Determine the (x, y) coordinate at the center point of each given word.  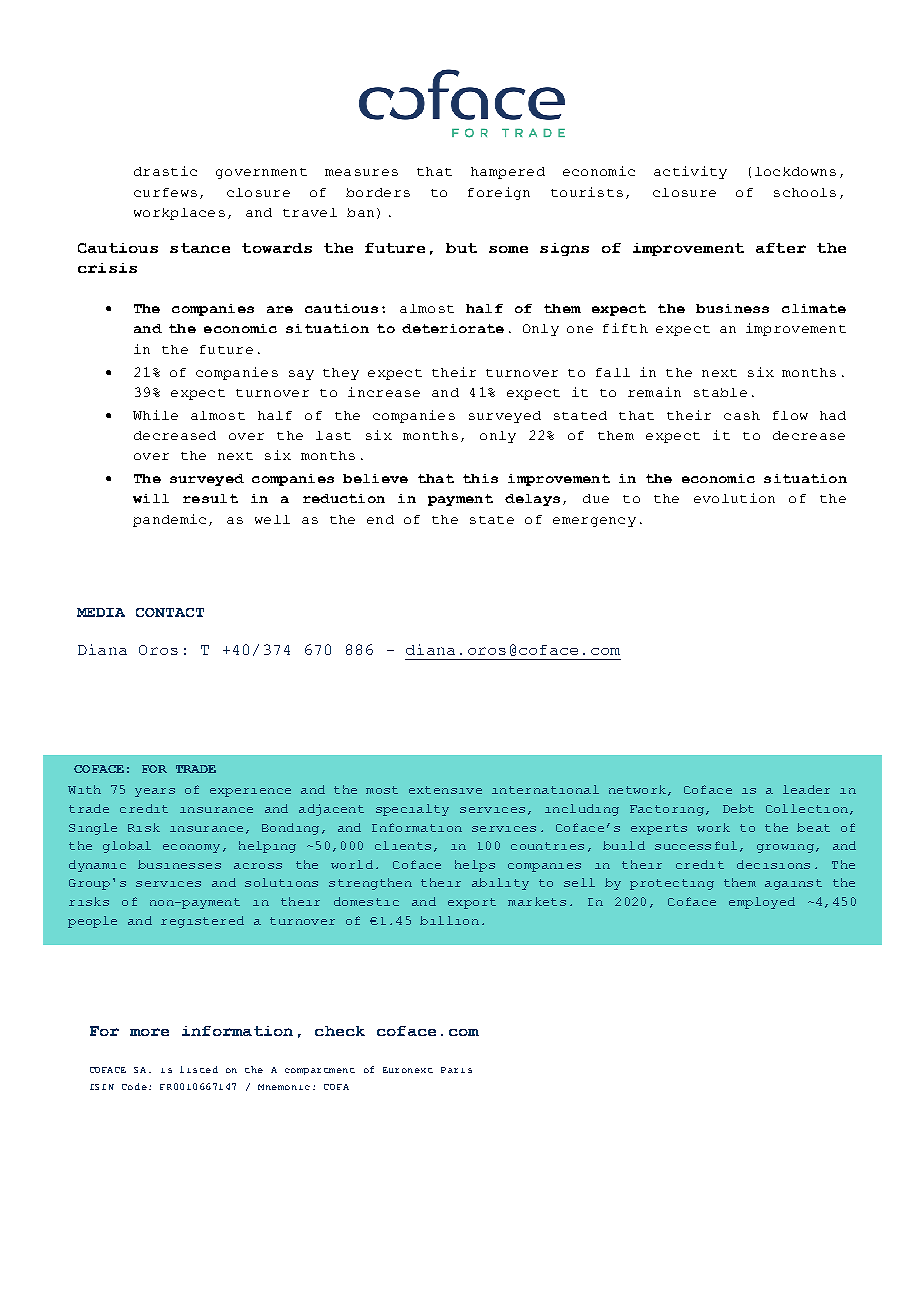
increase (384, 392)
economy (191, 848)
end (380, 519)
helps (475, 866)
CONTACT (170, 612)
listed (199, 1069)
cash (742, 415)
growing (785, 848)
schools (805, 192)
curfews (165, 192)
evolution (734, 498)
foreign (499, 193)
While (155, 415)
